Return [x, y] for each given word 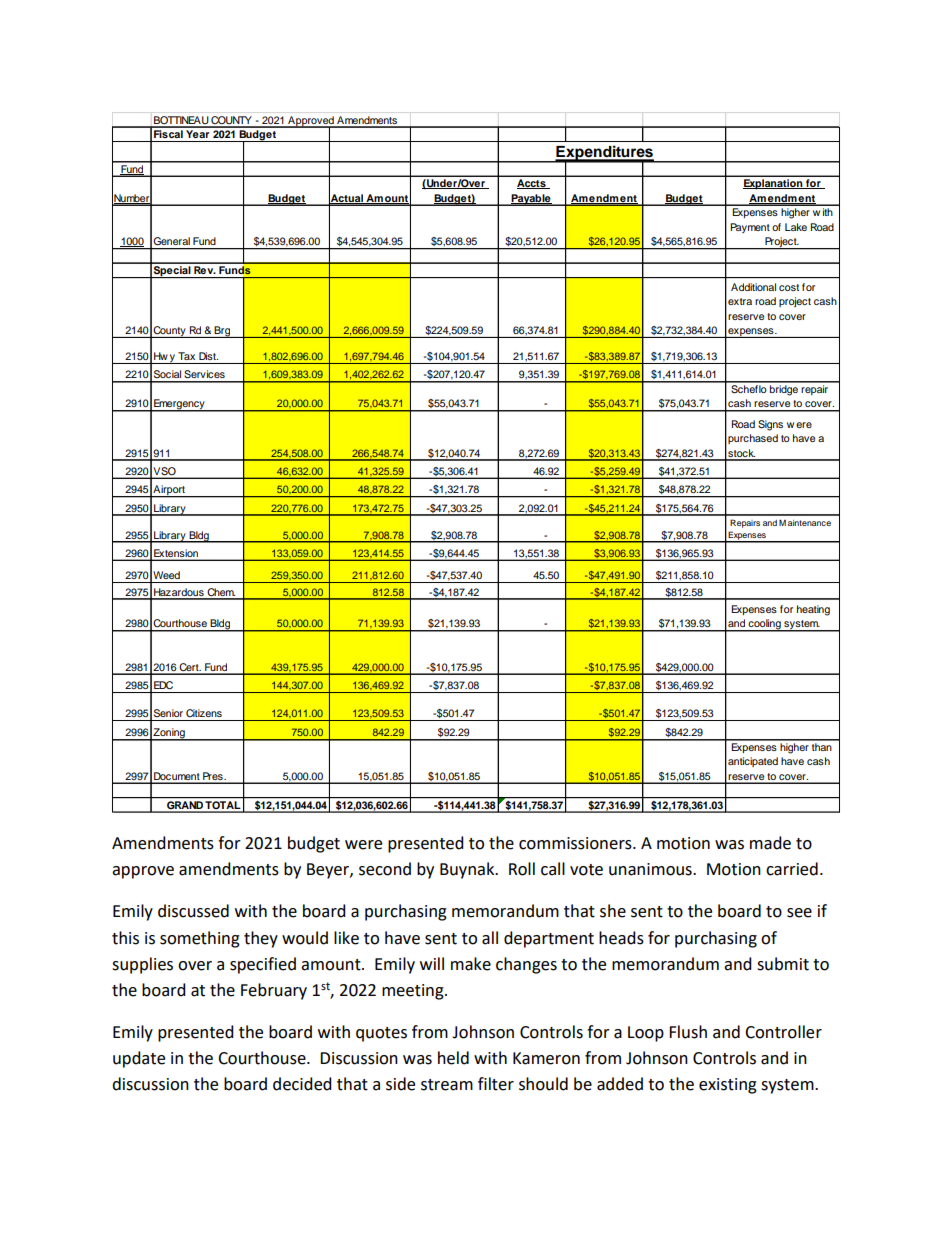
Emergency [179, 405]
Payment [750, 228]
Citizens [204, 713]
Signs [770, 425]
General [172, 241]
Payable [531, 200]
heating [813, 610]
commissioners [576, 843]
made [770, 843]
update [139, 1059]
